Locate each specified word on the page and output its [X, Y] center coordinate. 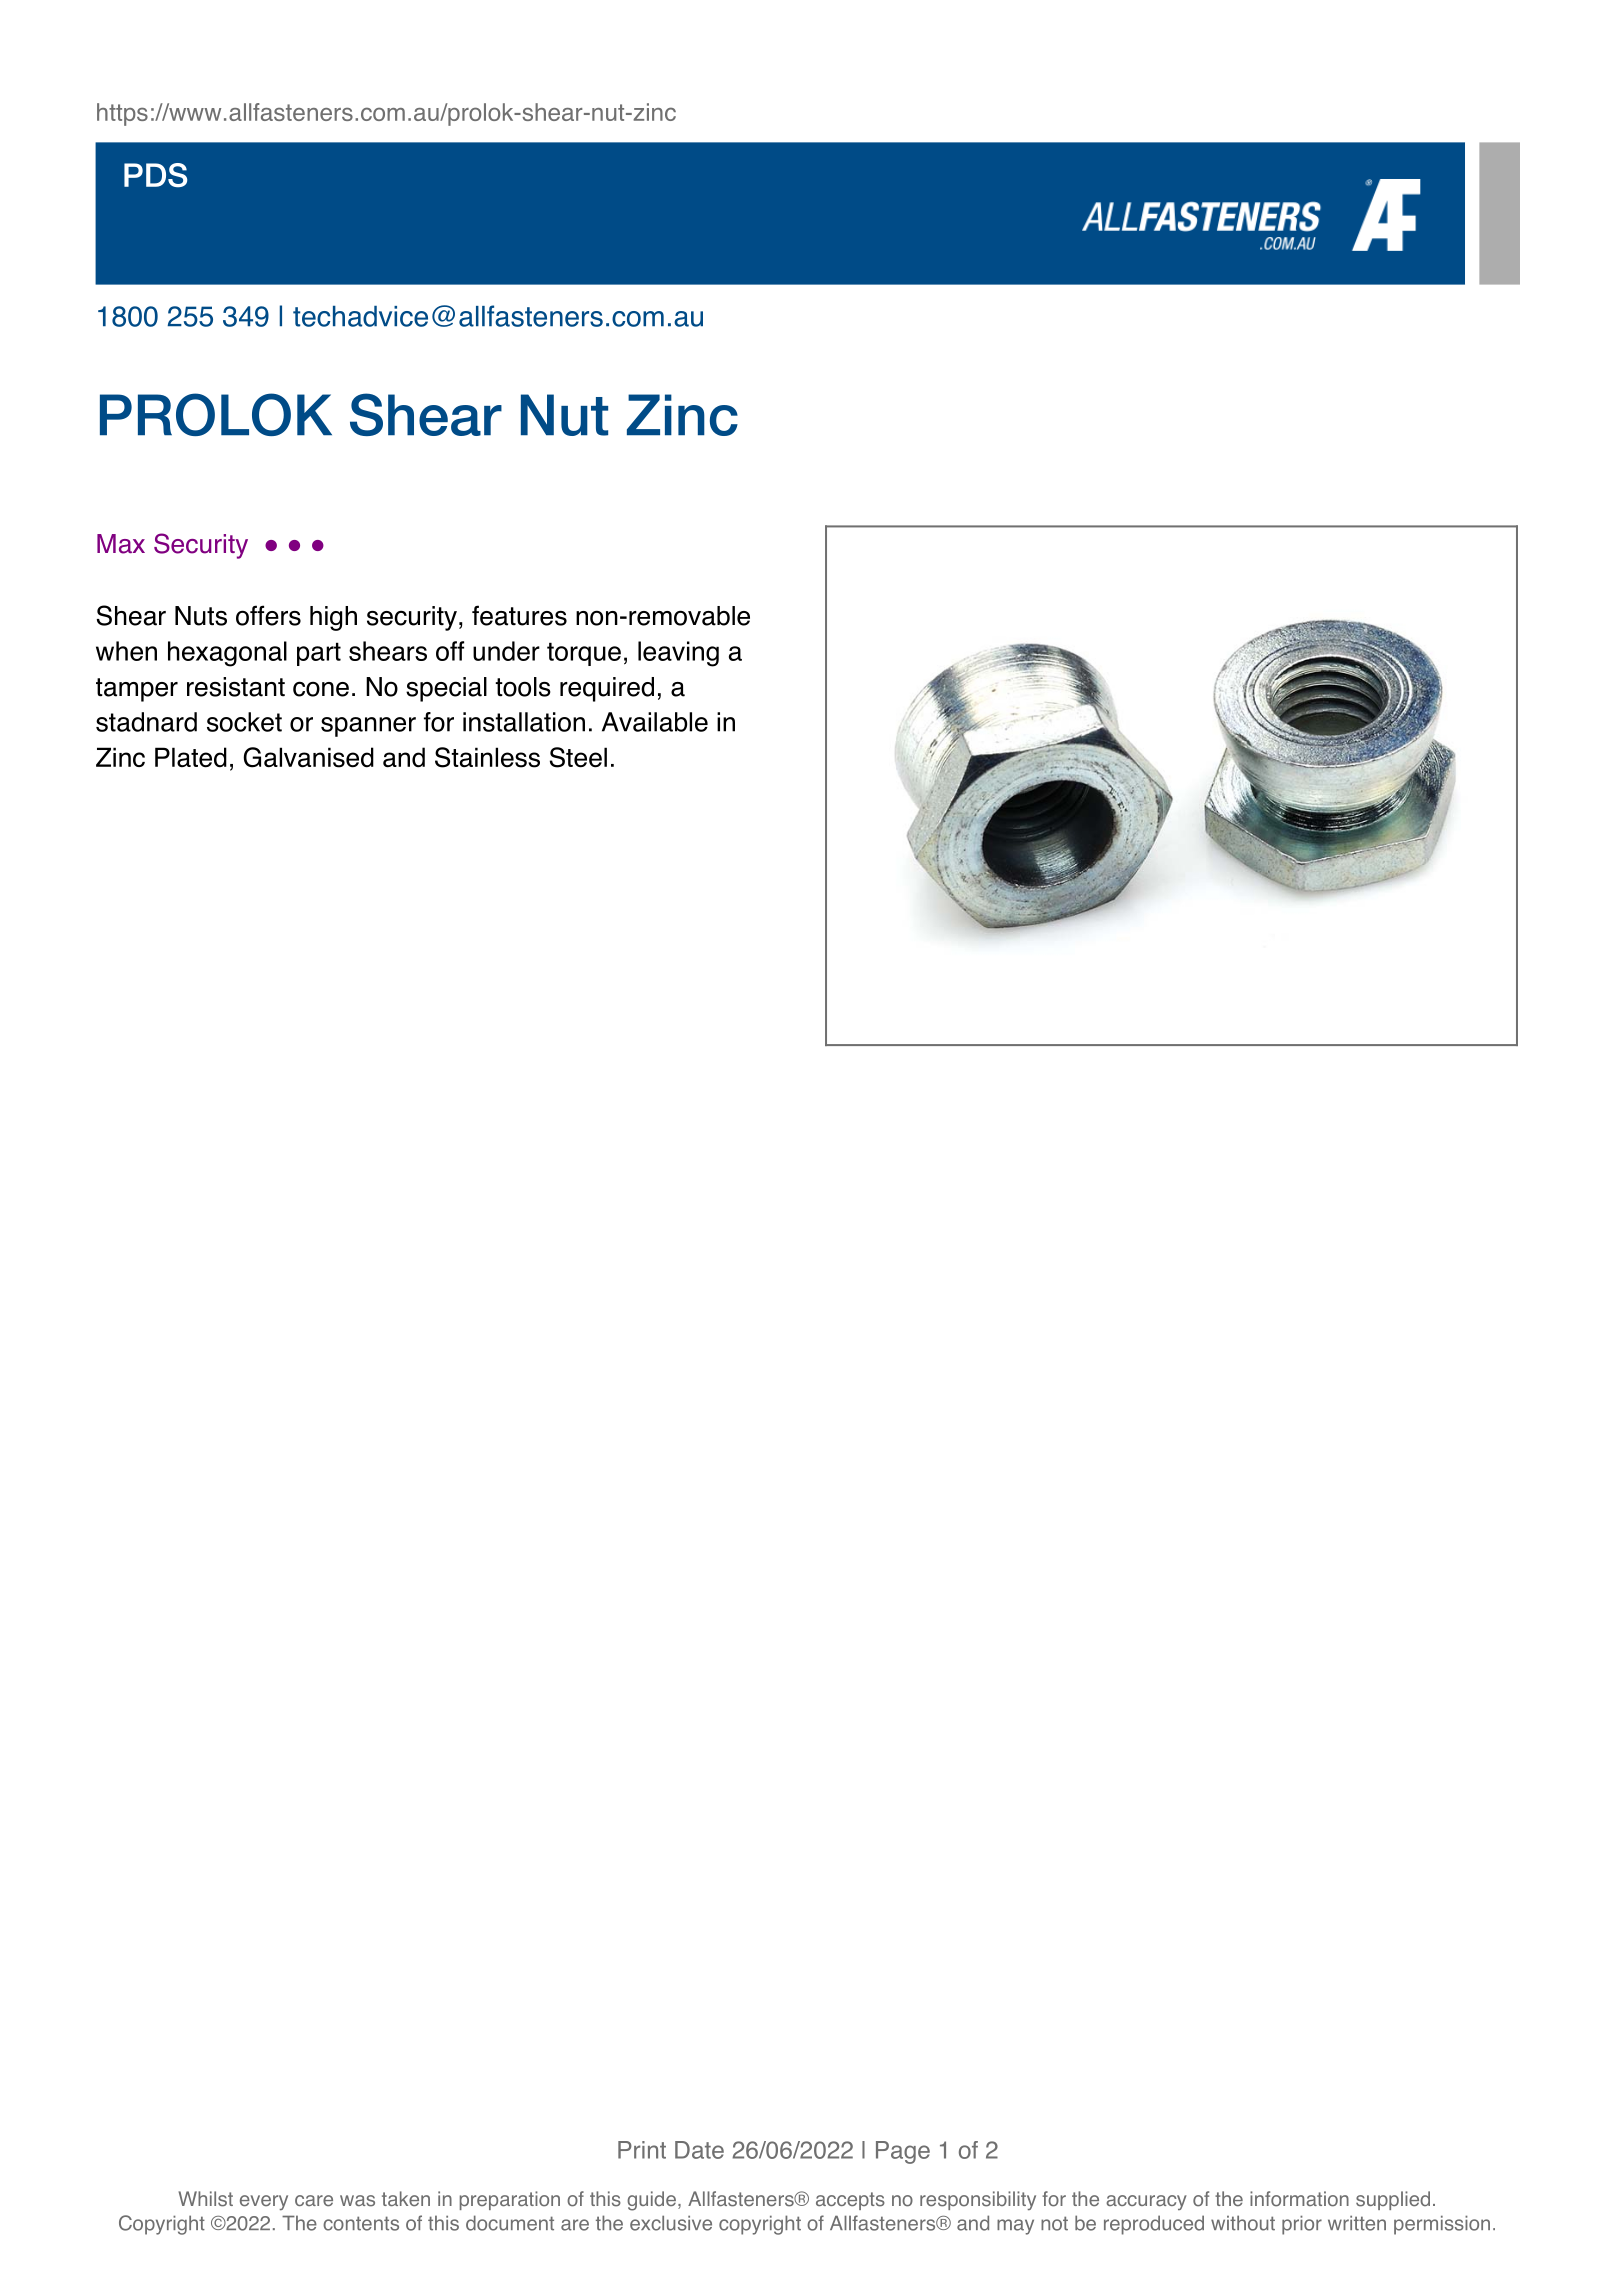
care [314, 2201]
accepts [850, 2201]
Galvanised [308, 757]
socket [244, 722]
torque [584, 654]
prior [1302, 2225]
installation [524, 722]
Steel [578, 757]
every [264, 2202]
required [607, 689]
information [1299, 2199]
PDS [155, 175]
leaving [678, 654]
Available [655, 722]
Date [699, 2150]
